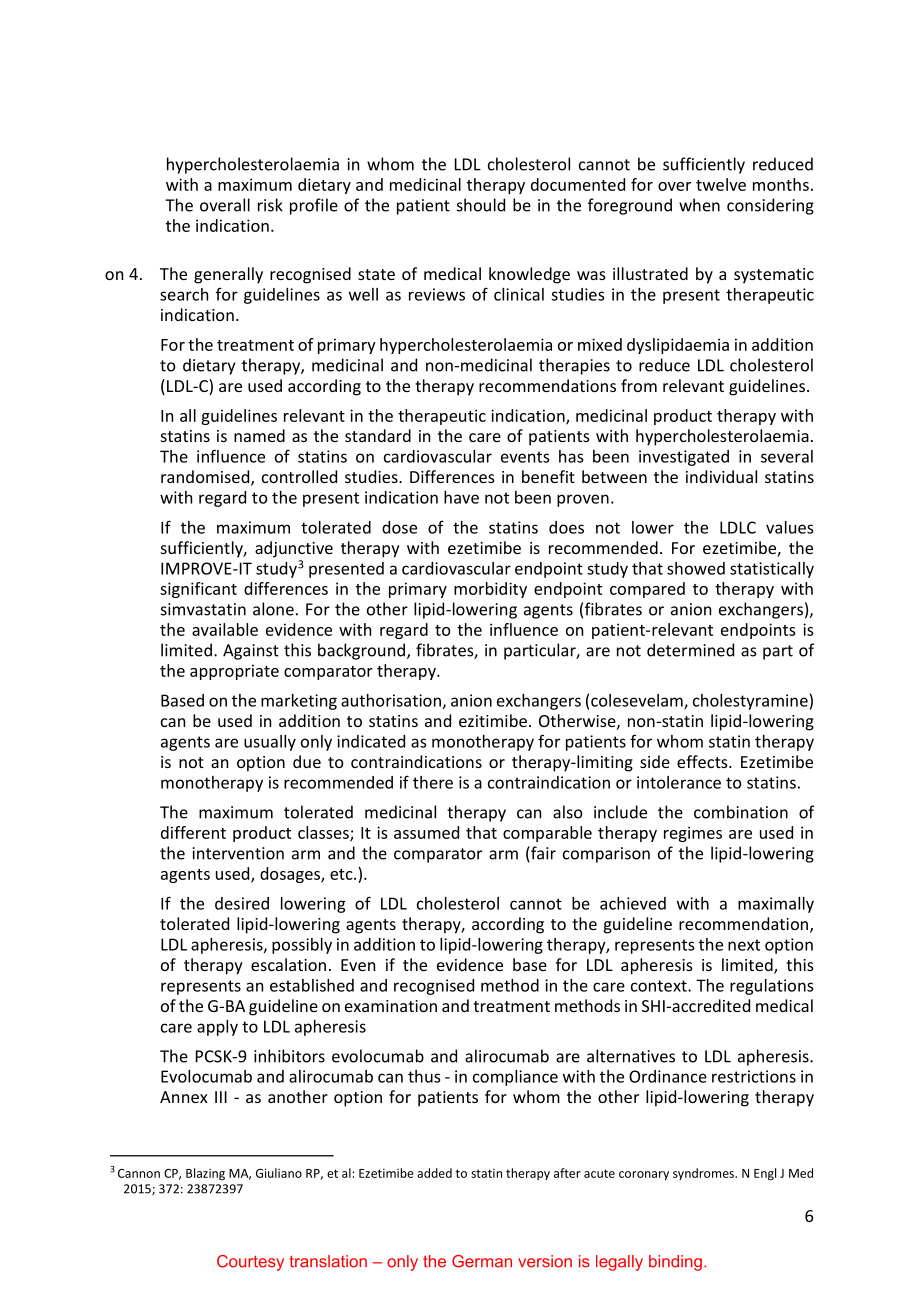 The image size is (924, 1308). Describe the element at coordinates (250, 1263) in the page. I see `Courtesy` at that location.
